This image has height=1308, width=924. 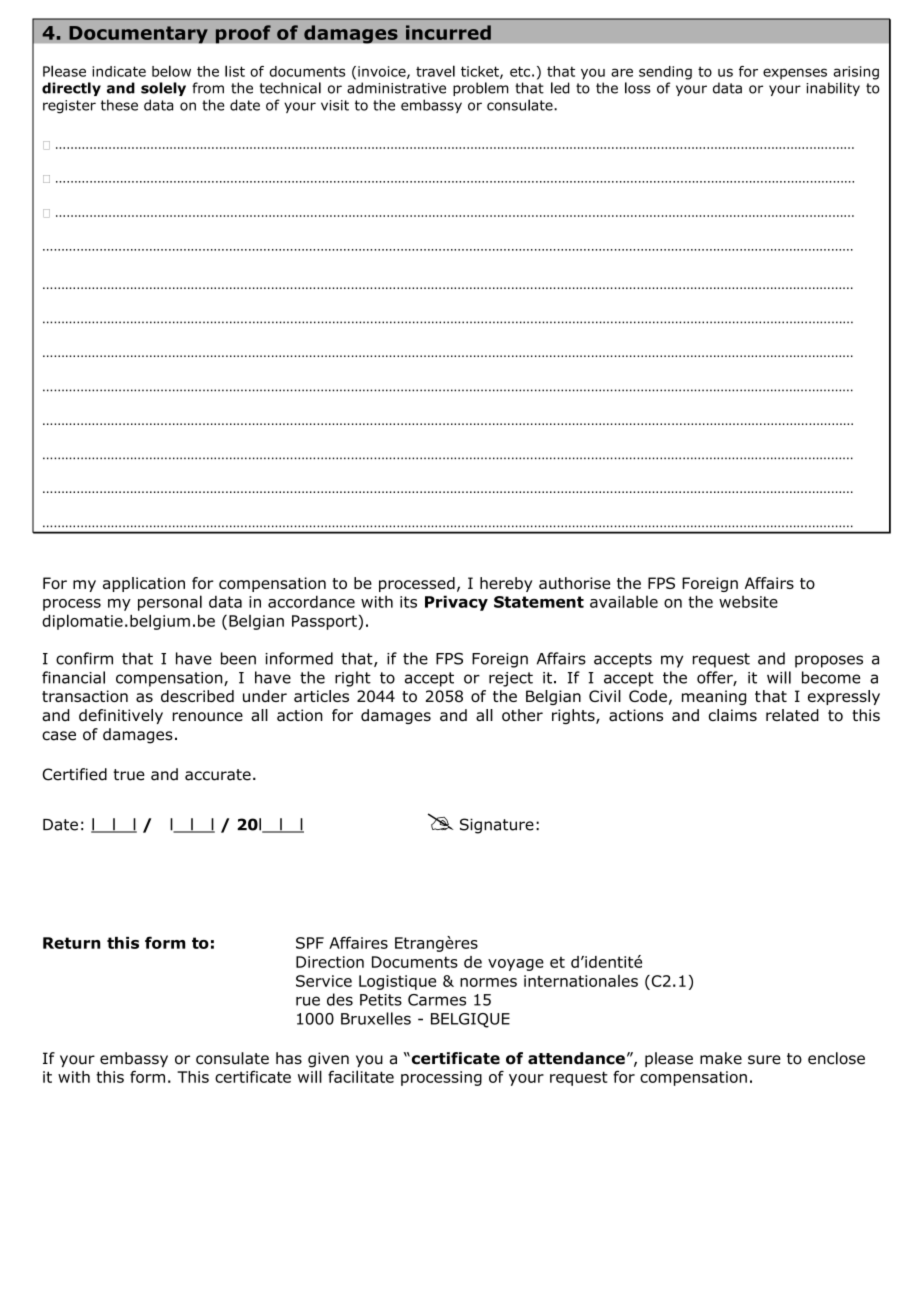 What do you see at coordinates (506, 584) in the image?
I see `hereby` at bounding box center [506, 584].
